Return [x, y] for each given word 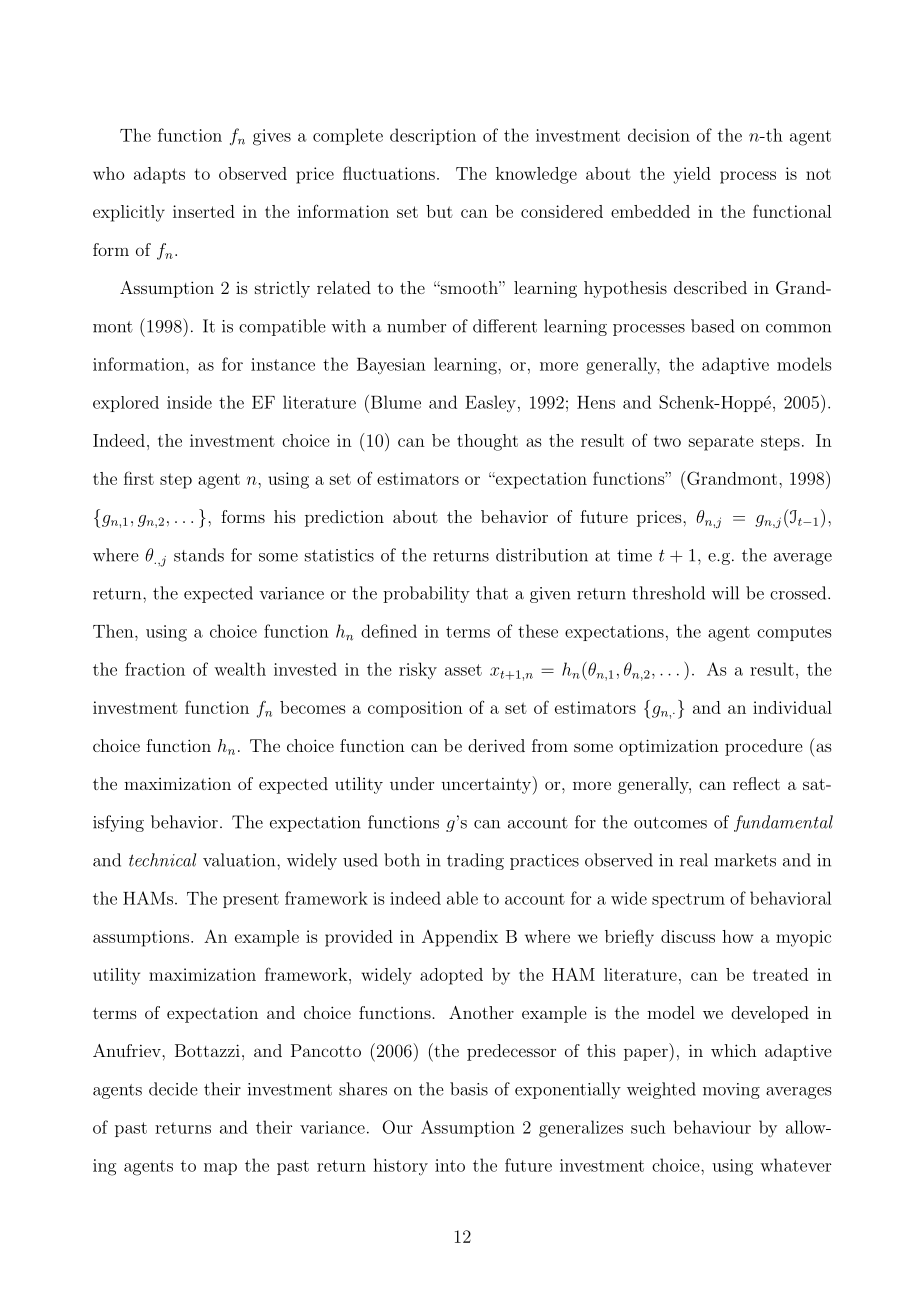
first [139, 478]
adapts [159, 175]
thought [487, 442]
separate [721, 443]
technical [162, 860]
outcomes [670, 823]
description [433, 136]
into [450, 1165]
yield [692, 175]
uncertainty [486, 786]
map [220, 1169]
